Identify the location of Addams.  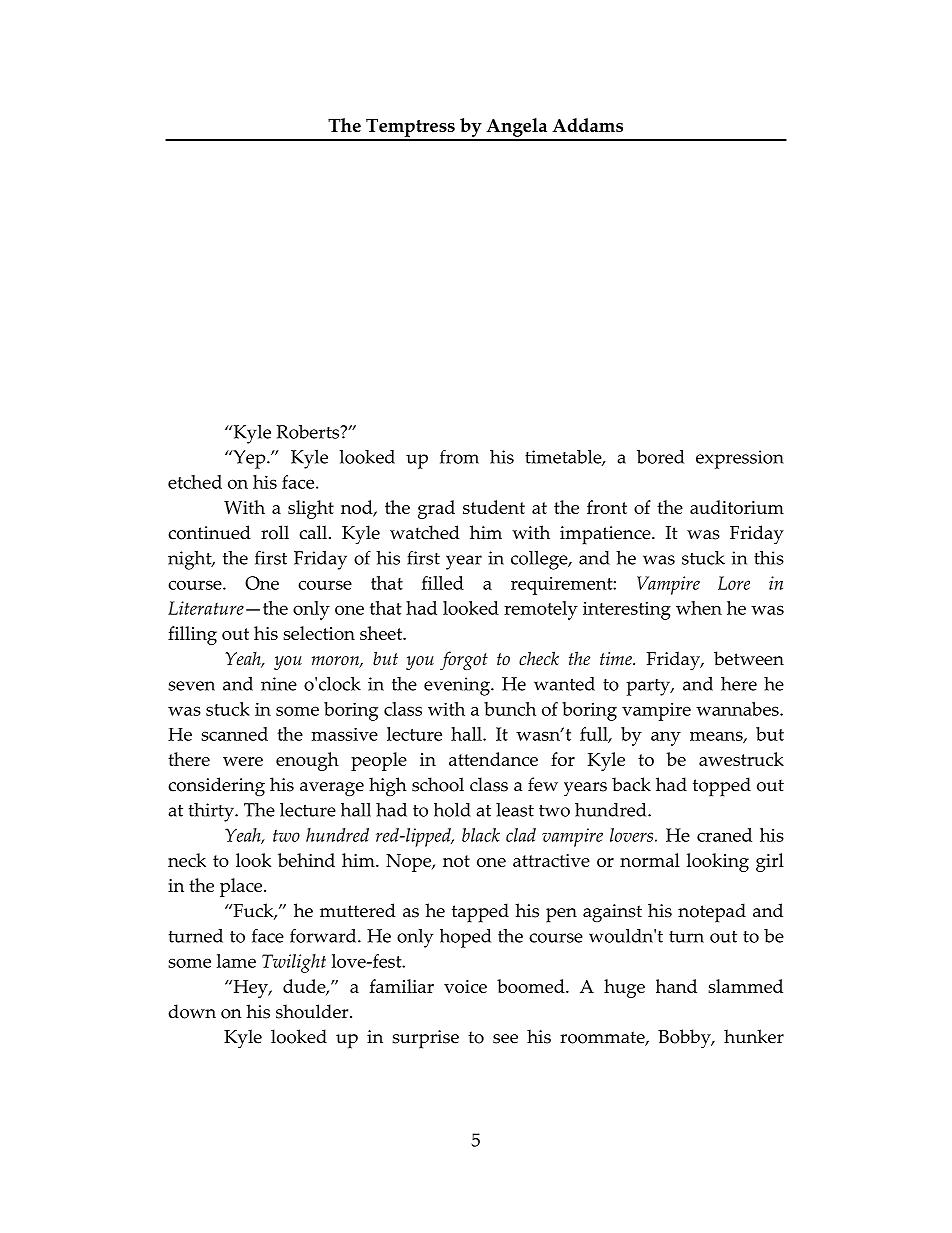
(587, 125).
